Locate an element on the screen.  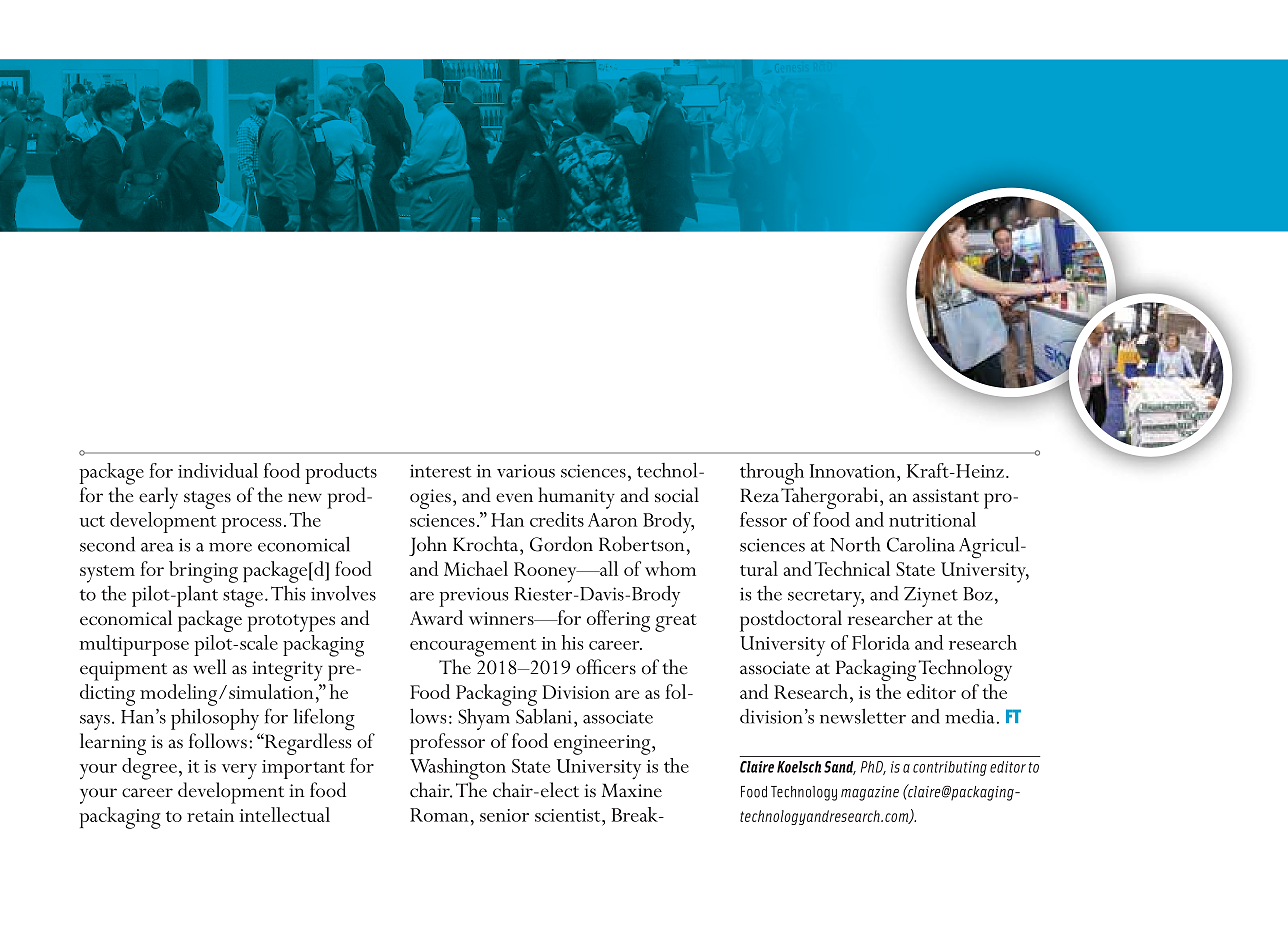
encouragement is located at coordinates (473, 648).
